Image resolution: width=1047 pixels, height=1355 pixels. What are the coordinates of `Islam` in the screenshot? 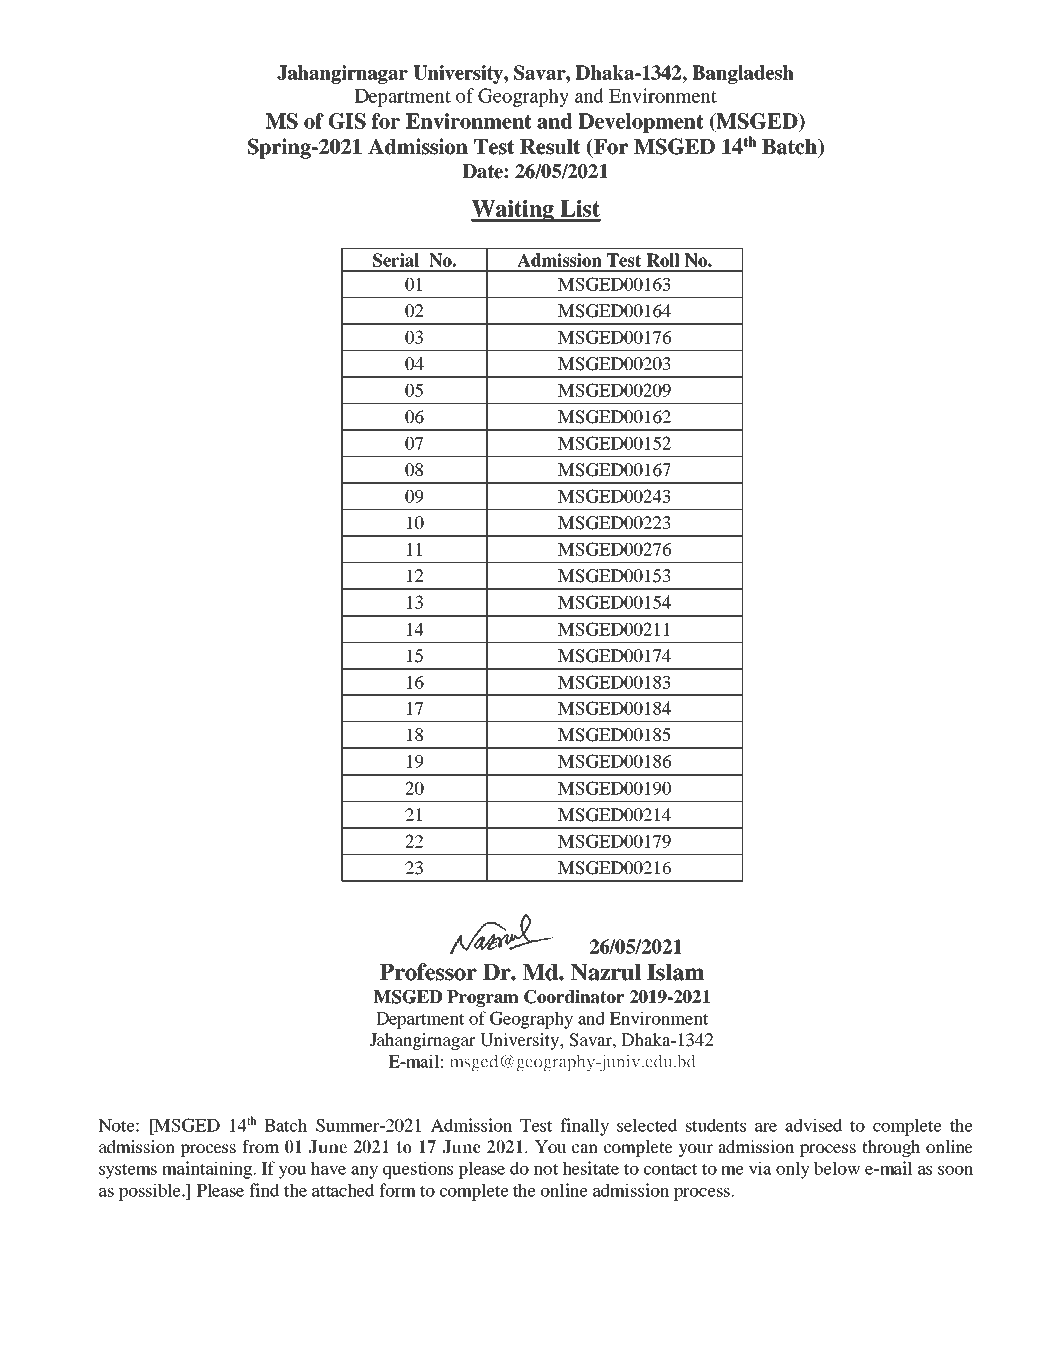 It's located at (675, 972).
